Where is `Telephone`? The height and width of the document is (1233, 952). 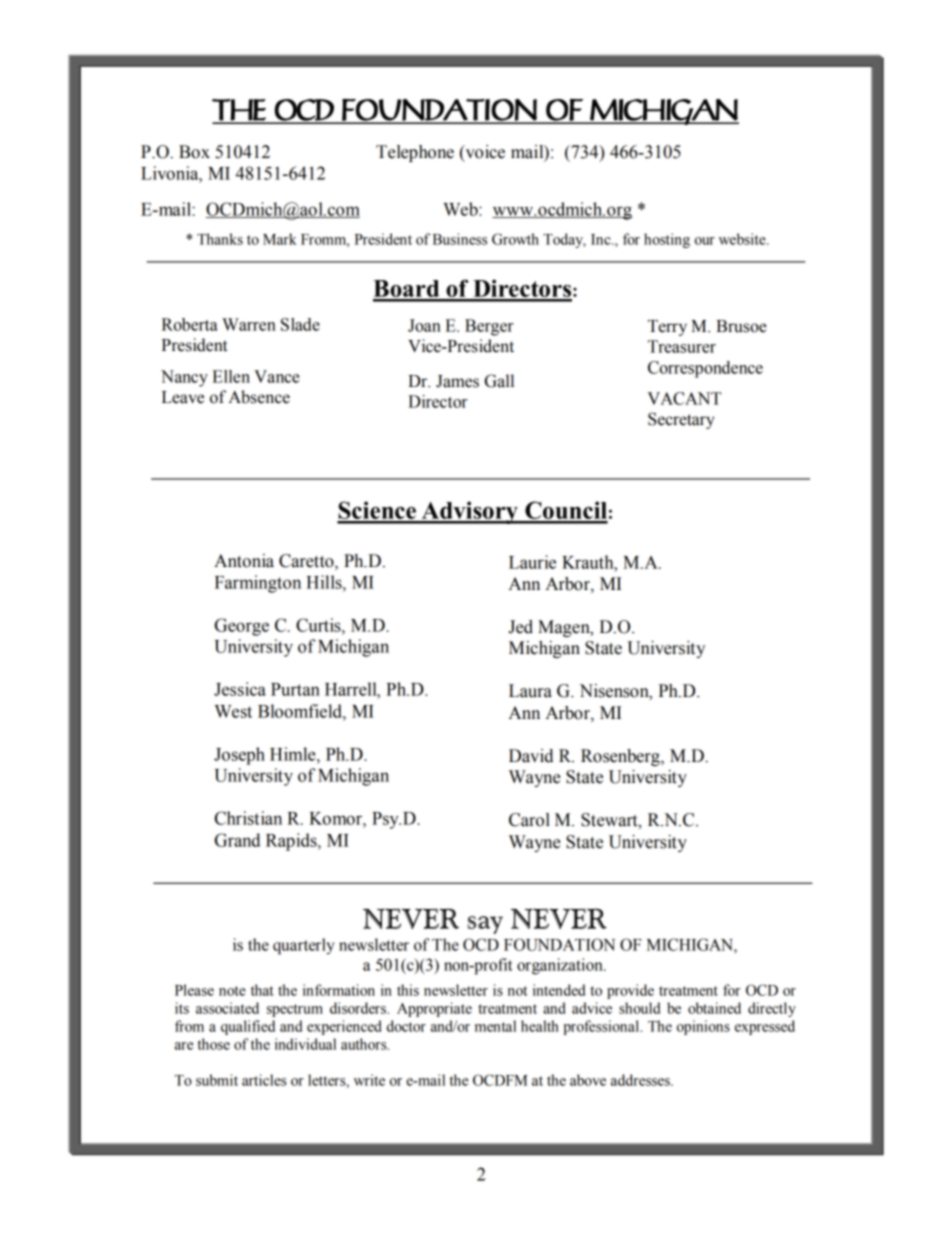
Telephone is located at coordinates (415, 153).
